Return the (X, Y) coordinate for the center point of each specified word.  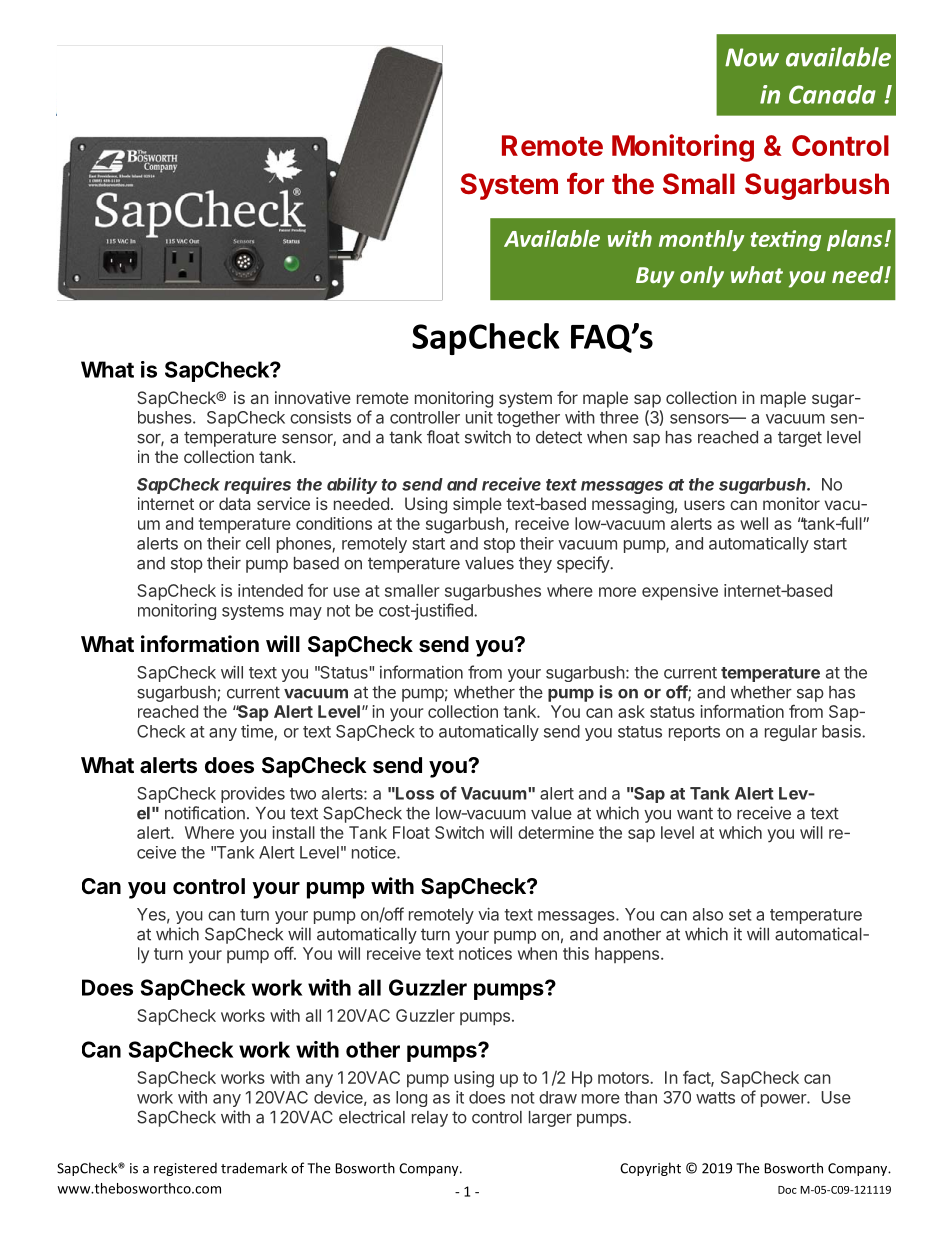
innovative (313, 397)
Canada (832, 94)
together (528, 419)
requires (257, 485)
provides (253, 794)
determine (556, 832)
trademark (254, 1168)
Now (752, 57)
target (800, 439)
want (695, 813)
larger (550, 1119)
